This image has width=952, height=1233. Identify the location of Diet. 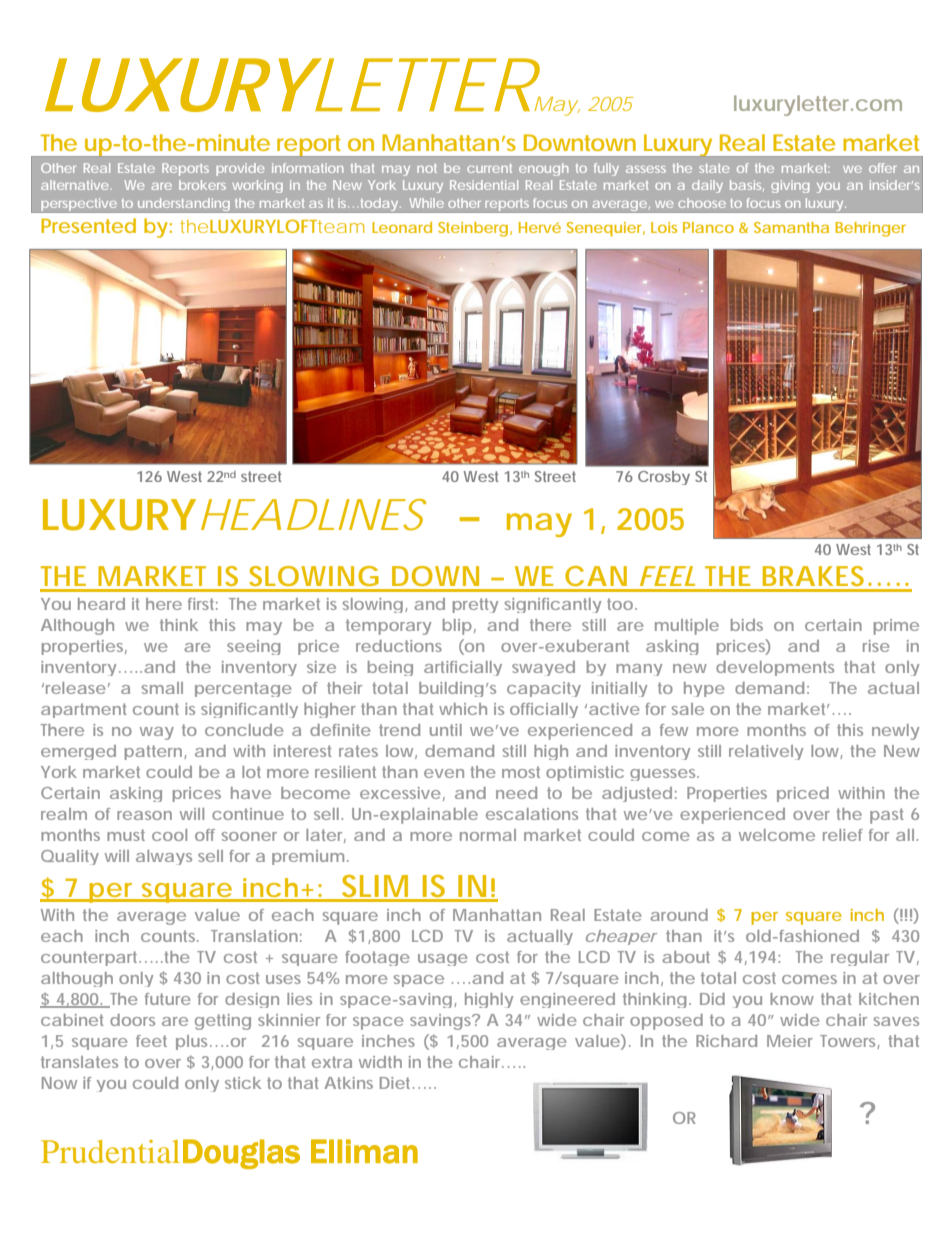
(397, 1083).
